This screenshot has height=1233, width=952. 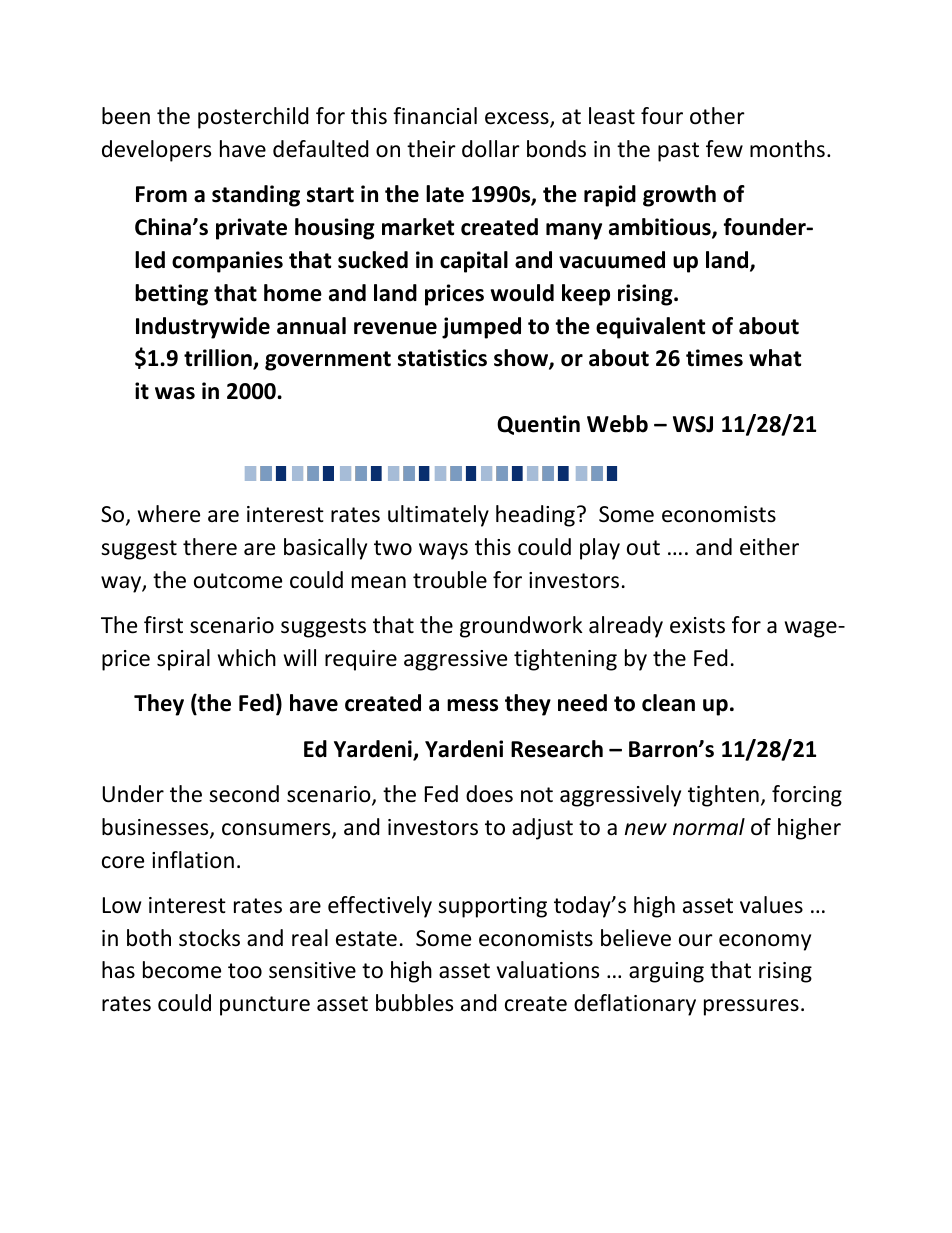 I want to click on clean, so click(x=668, y=703).
